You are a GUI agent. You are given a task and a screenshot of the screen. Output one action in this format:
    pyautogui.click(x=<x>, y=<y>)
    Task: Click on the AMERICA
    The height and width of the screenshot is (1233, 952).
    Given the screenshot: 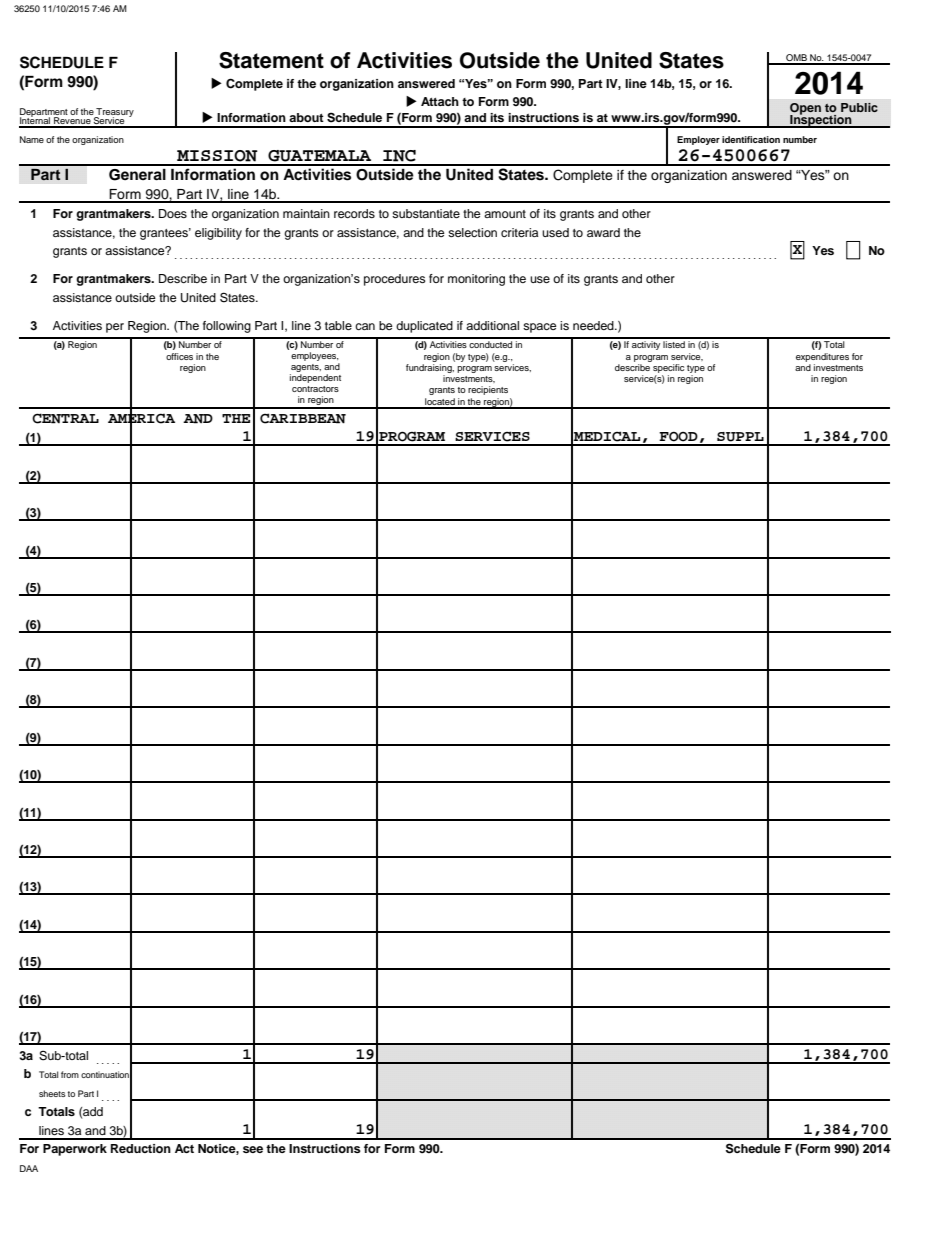 What is the action you would take?
    pyautogui.click(x=141, y=418)
